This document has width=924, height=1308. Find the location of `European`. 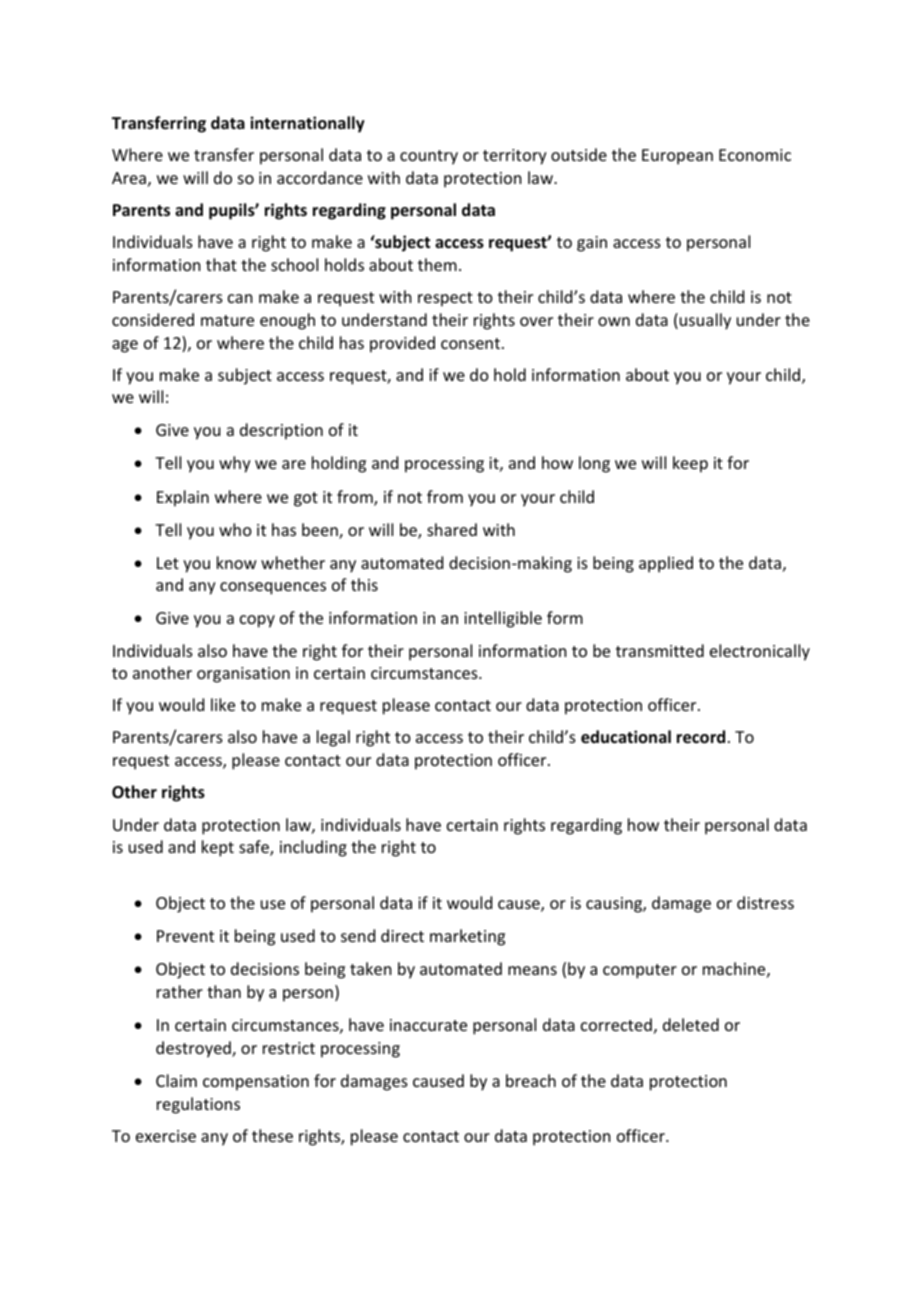

European is located at coordinates (677, 157).
